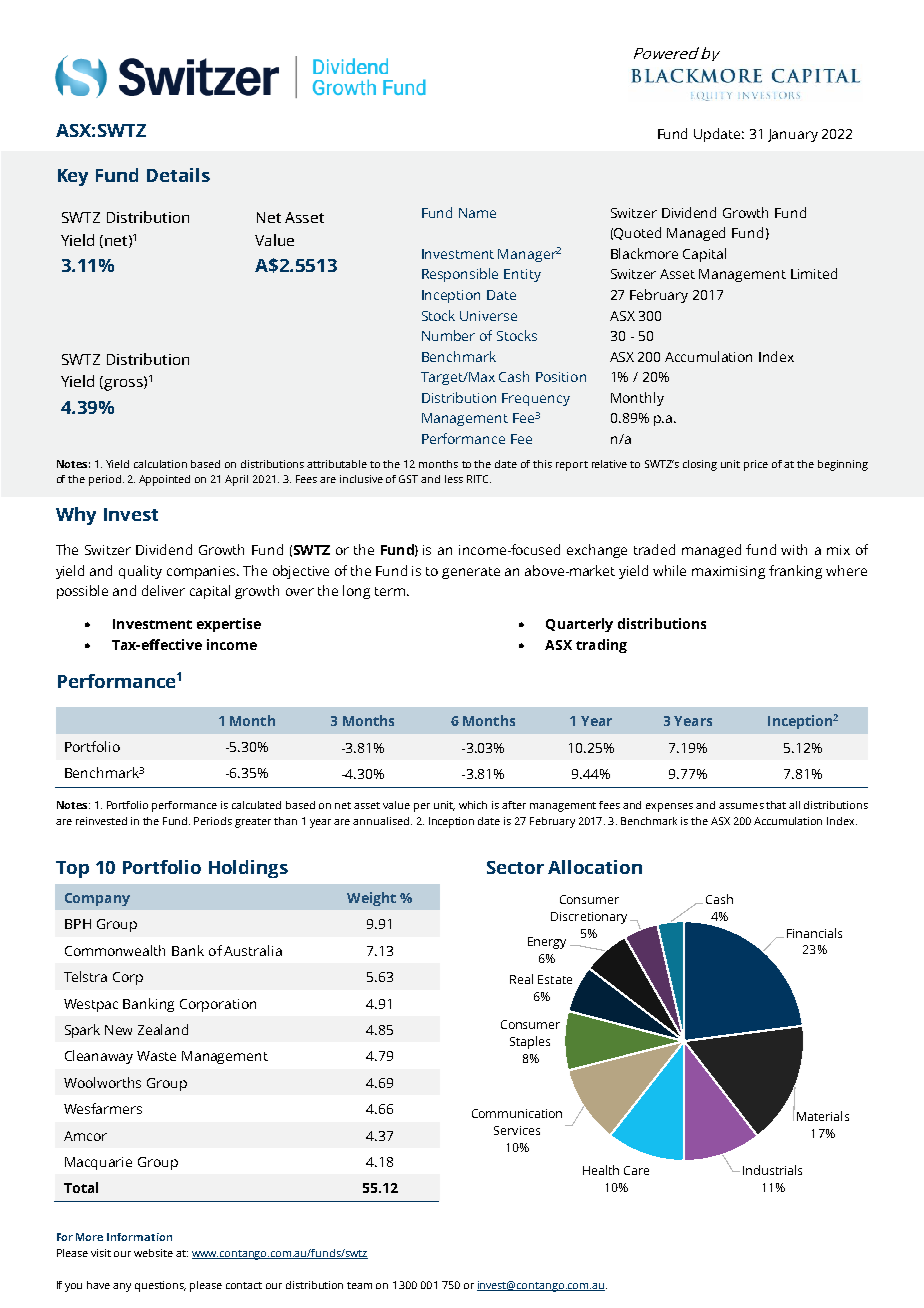 This document has height=1308, width=924. What do you see at coordinates (140, 572) in the document?
I see `quality` at bounding box center [140, 572].
